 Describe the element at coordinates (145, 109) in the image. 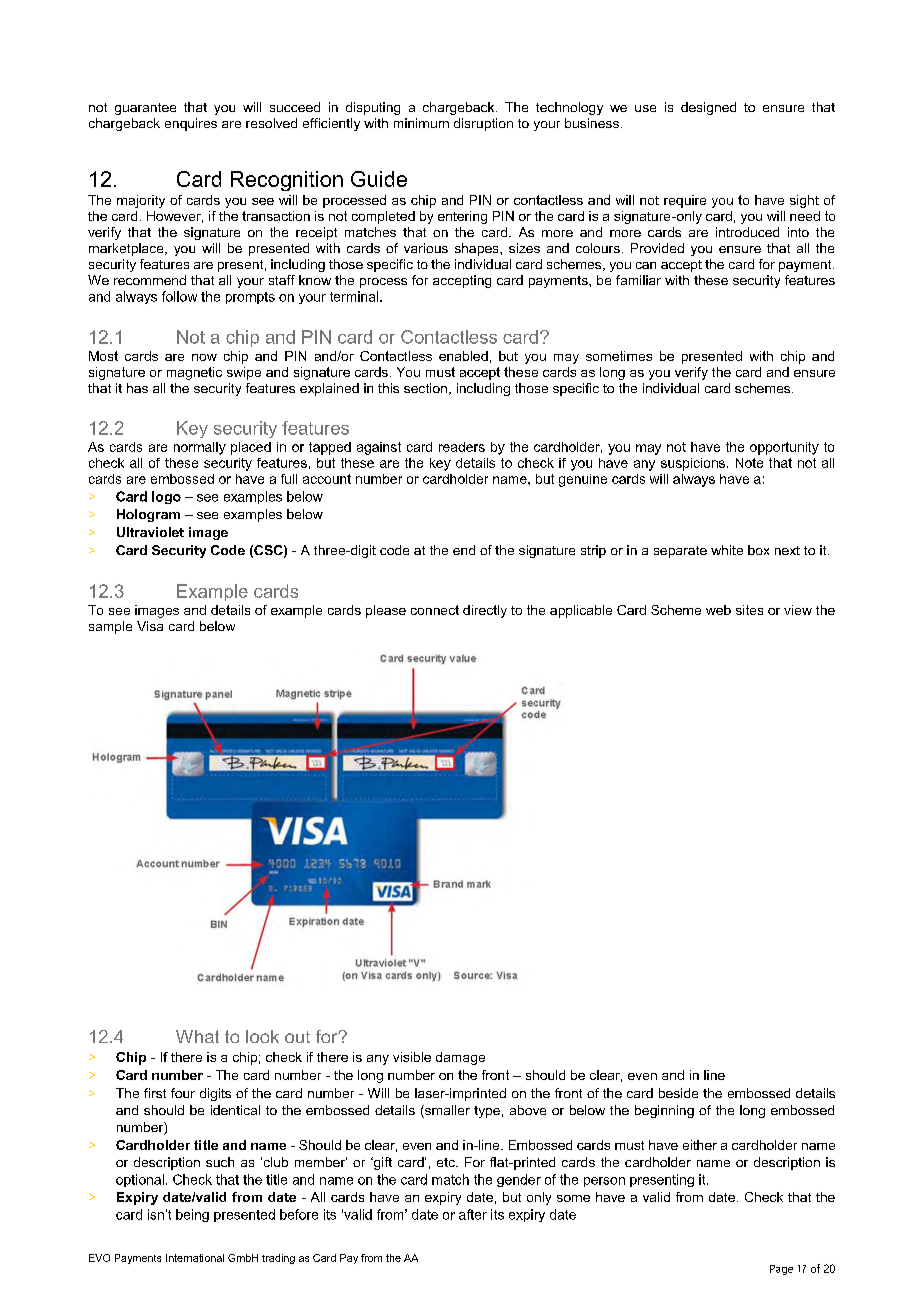

I see `guarantee` at that location.
